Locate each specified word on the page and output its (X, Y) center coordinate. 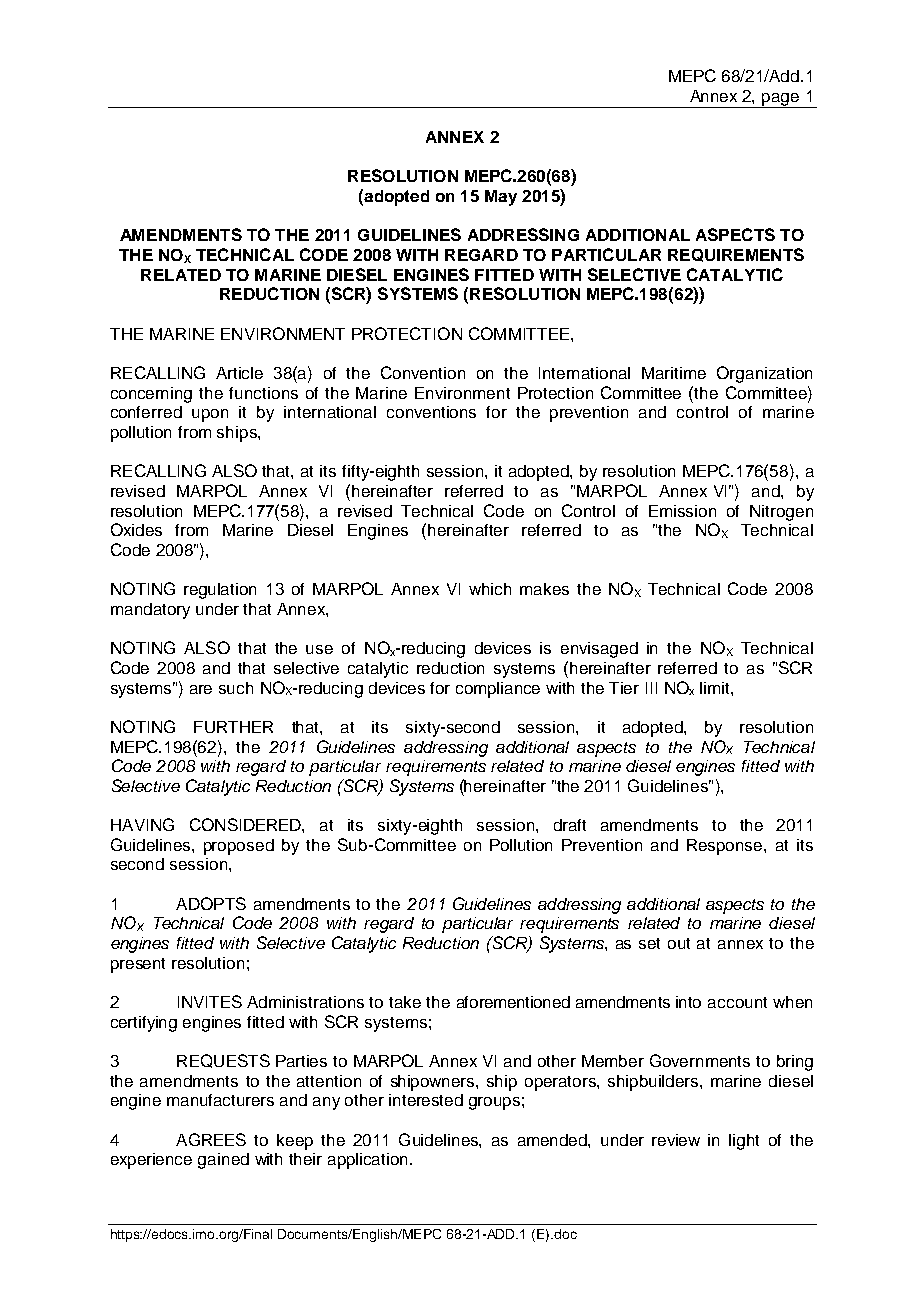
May (501, 198)
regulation (220, 591)
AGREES (211, 1139)
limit (716, 688)
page (781, 100)
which (490, 589)
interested (426, 1100)
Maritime (674, 373)
